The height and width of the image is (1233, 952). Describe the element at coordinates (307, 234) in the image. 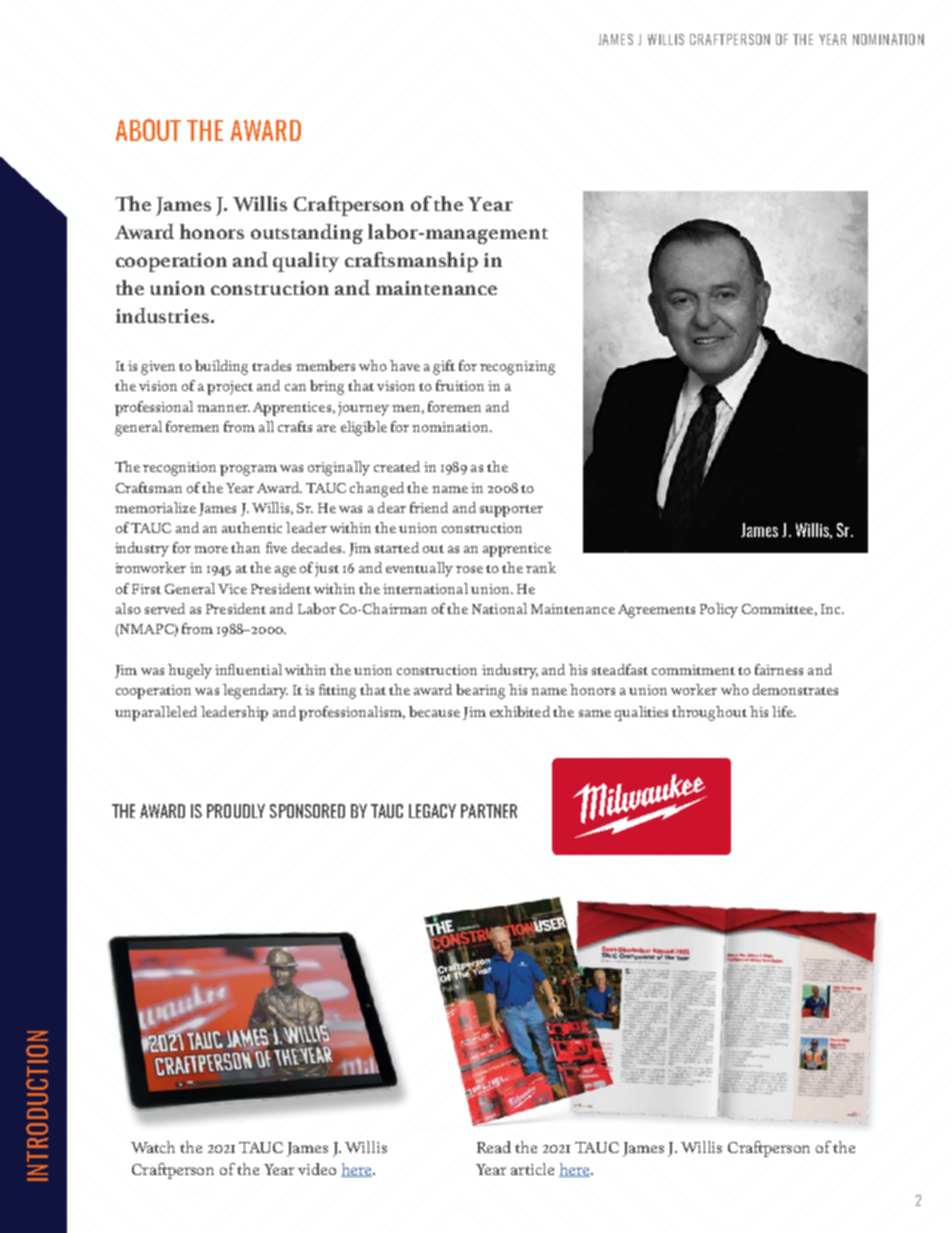

I see `outstanding` at that location.
